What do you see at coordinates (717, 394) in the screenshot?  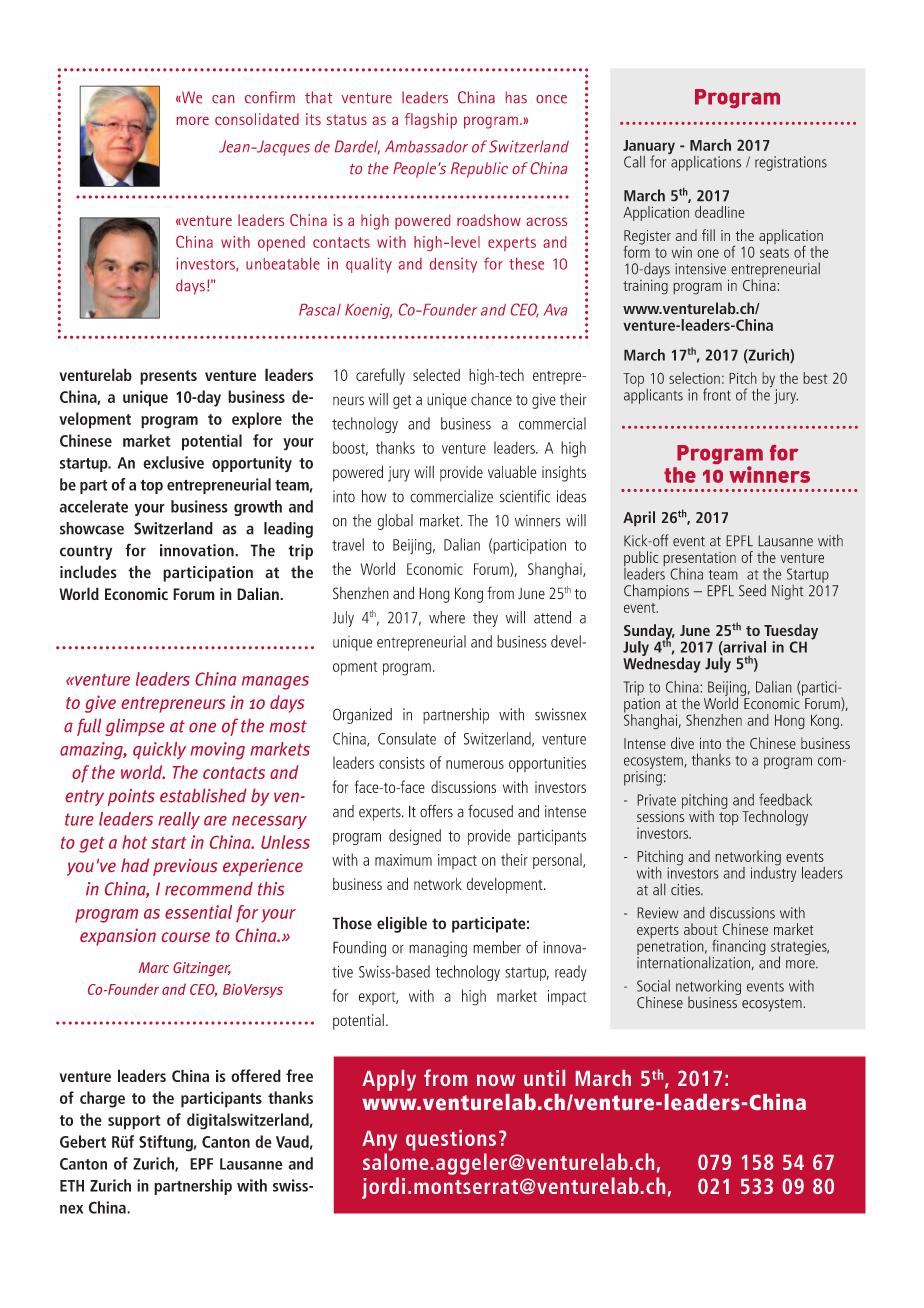 I see `front` at bounding box center [717, 394].
